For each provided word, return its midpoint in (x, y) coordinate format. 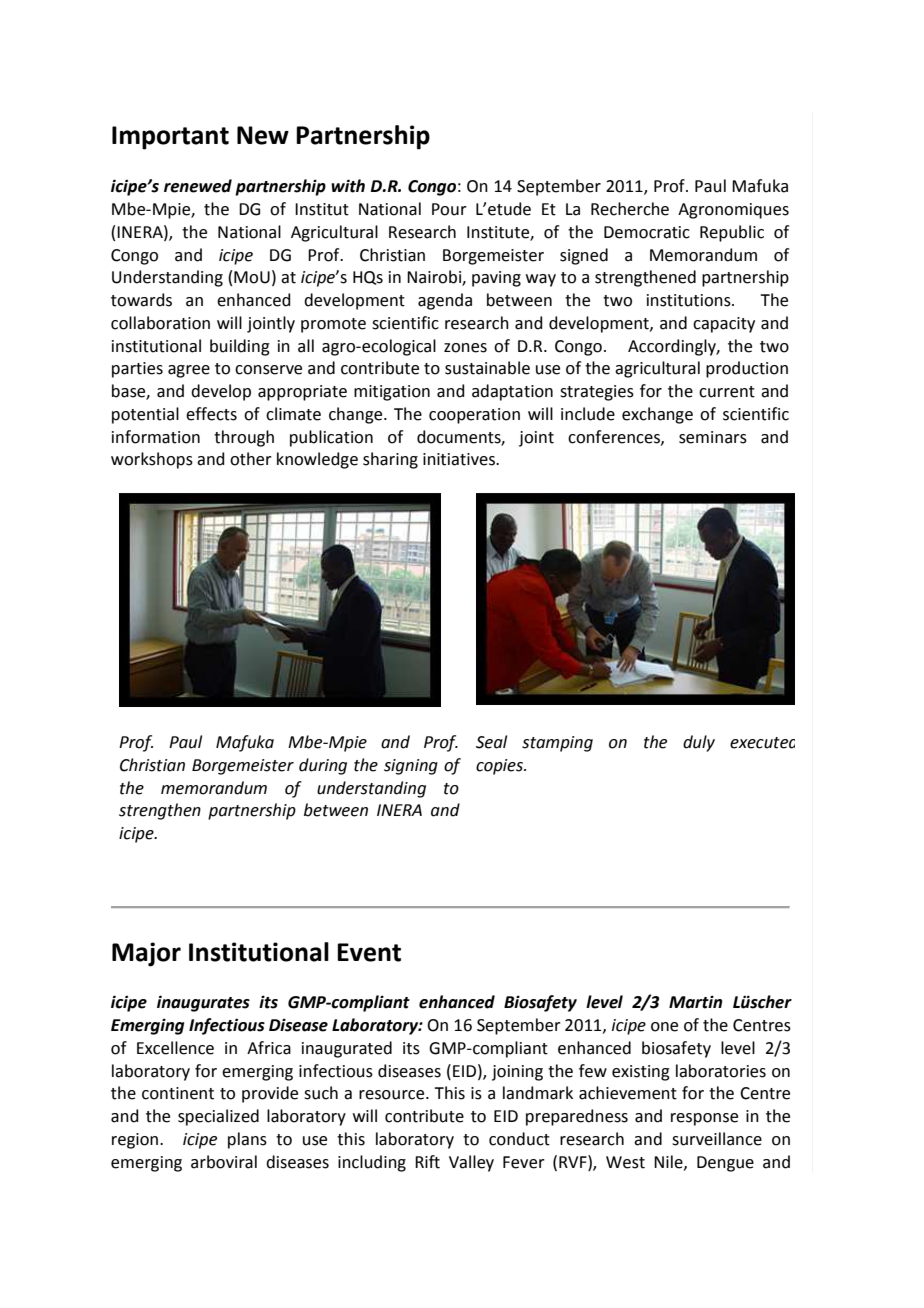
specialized (218, 1117)
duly (699, 743)
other (251, 459)
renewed (198, 186)
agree (189, 371)
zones (465, 348)
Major (146, 954)
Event (369, 952)
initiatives (460, 459)
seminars (713, 437)
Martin (695, 1002)
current (727, 392)
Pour (449, 209)
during (323, 766)
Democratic (647, 232)
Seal (491, 742)
